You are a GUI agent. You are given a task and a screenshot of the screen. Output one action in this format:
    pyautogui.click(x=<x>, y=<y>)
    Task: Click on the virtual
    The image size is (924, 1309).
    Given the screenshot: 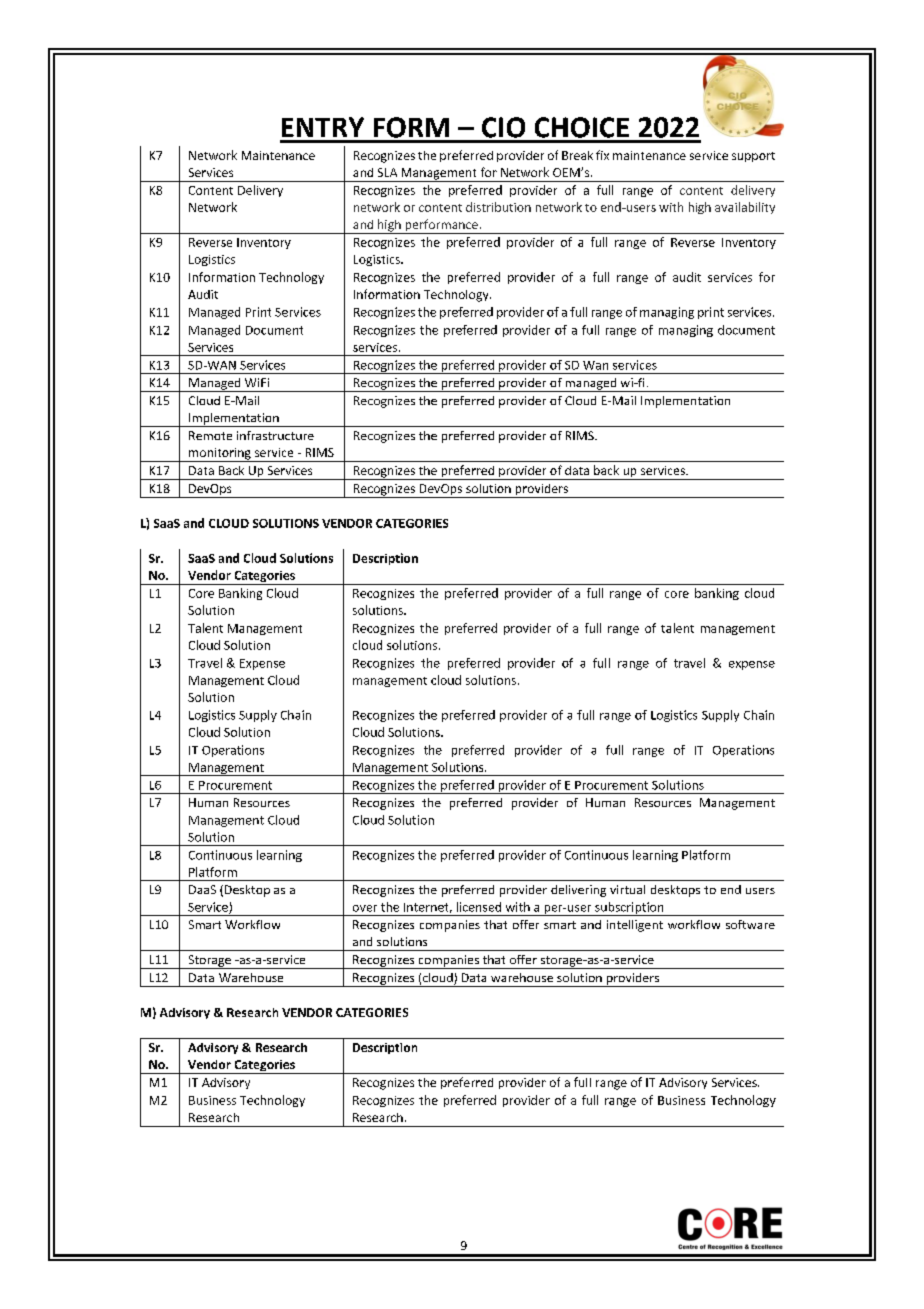 What is the action you would take?
    pyautogui.click(x=627, y=889)
